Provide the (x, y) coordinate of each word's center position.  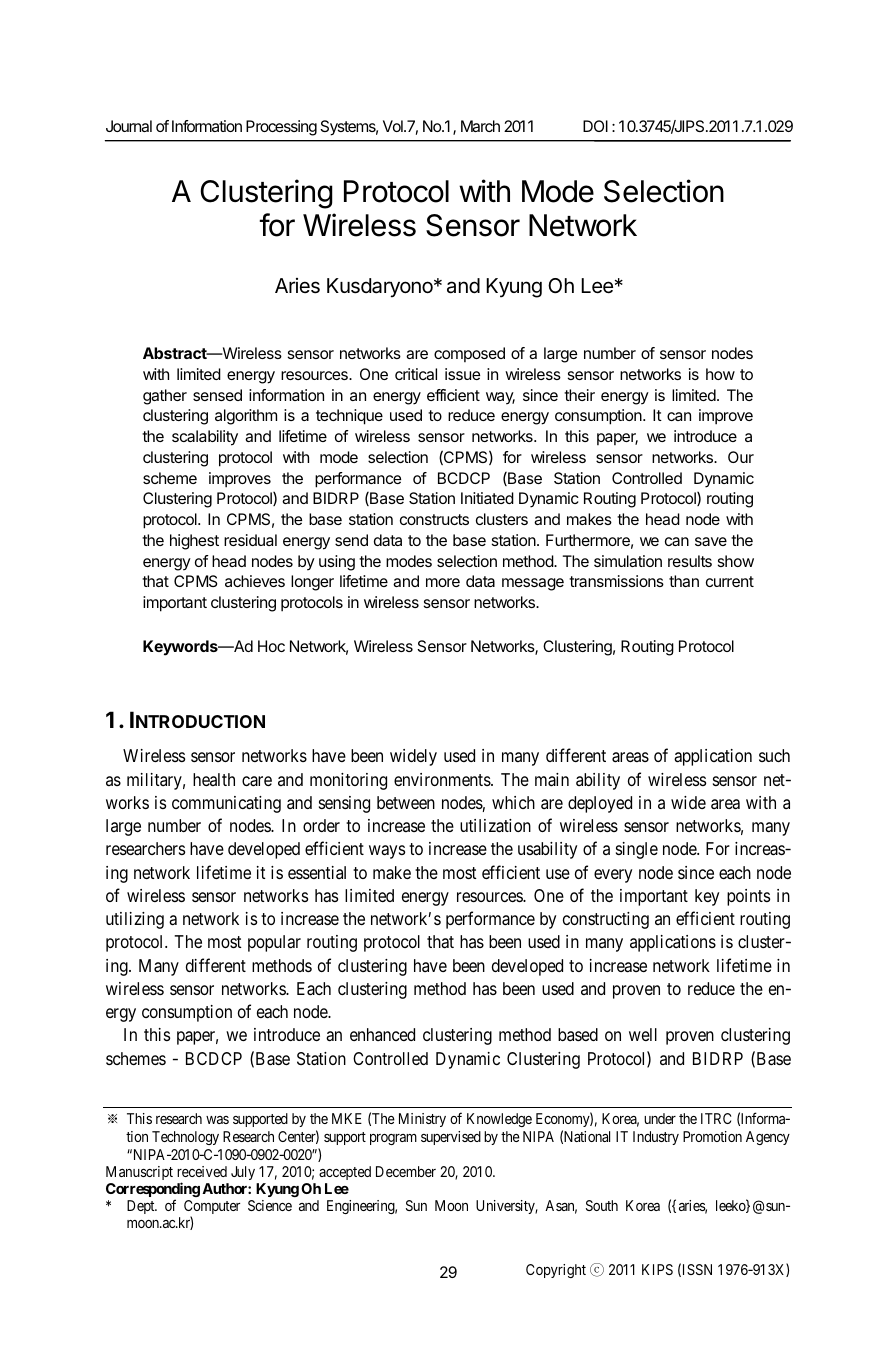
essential (317, 872)
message (533, 584)
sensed (217, 395)
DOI (595, 126)
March (480, 126)
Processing (281, 128)
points (748, 897)
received (202, 1171)
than (684, 581)
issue (462, 374)
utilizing (135, 920)
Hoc (271, 646)
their (579, 395)
